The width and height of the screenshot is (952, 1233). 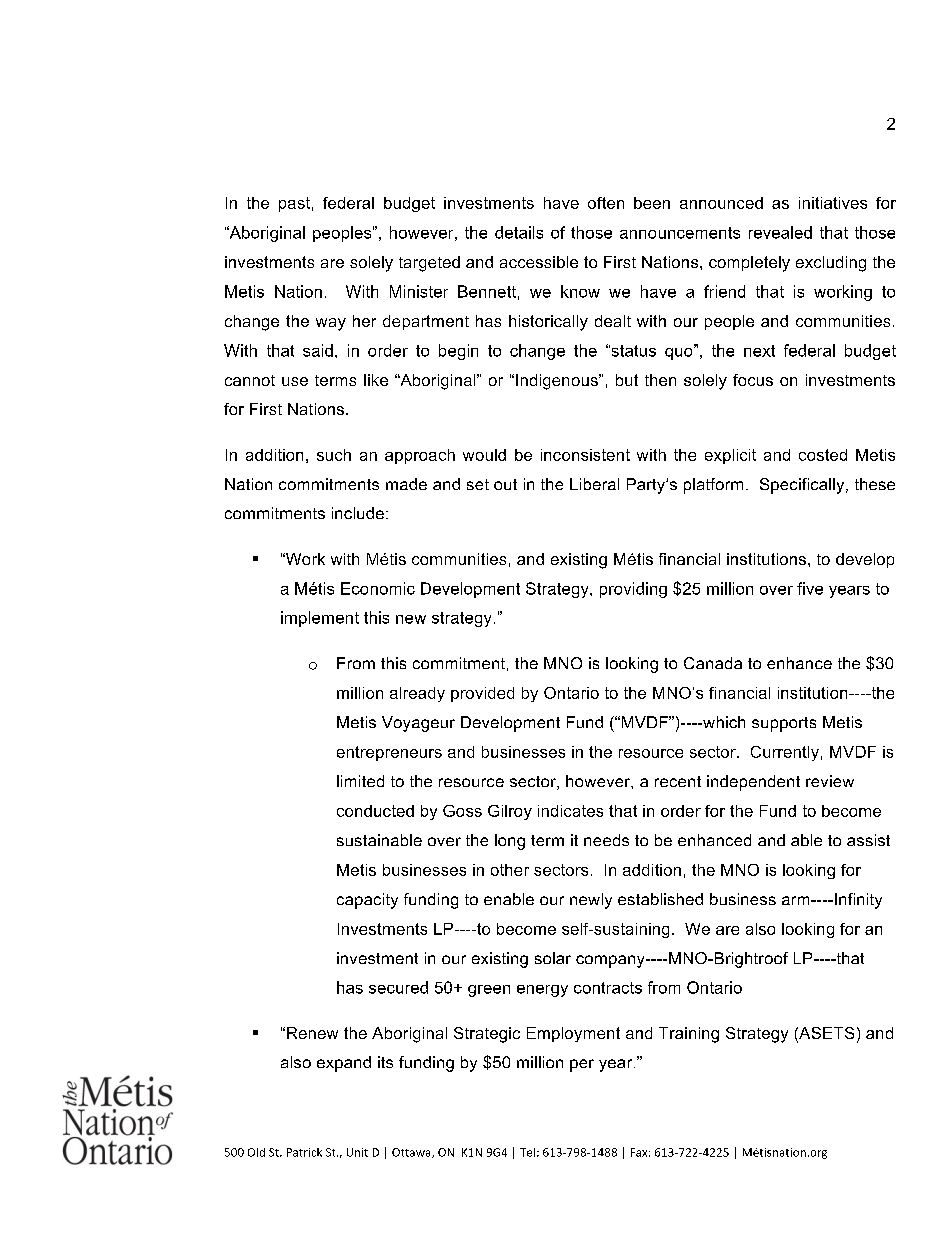 I want to click on Liberal, so click(x=594, y=484).
